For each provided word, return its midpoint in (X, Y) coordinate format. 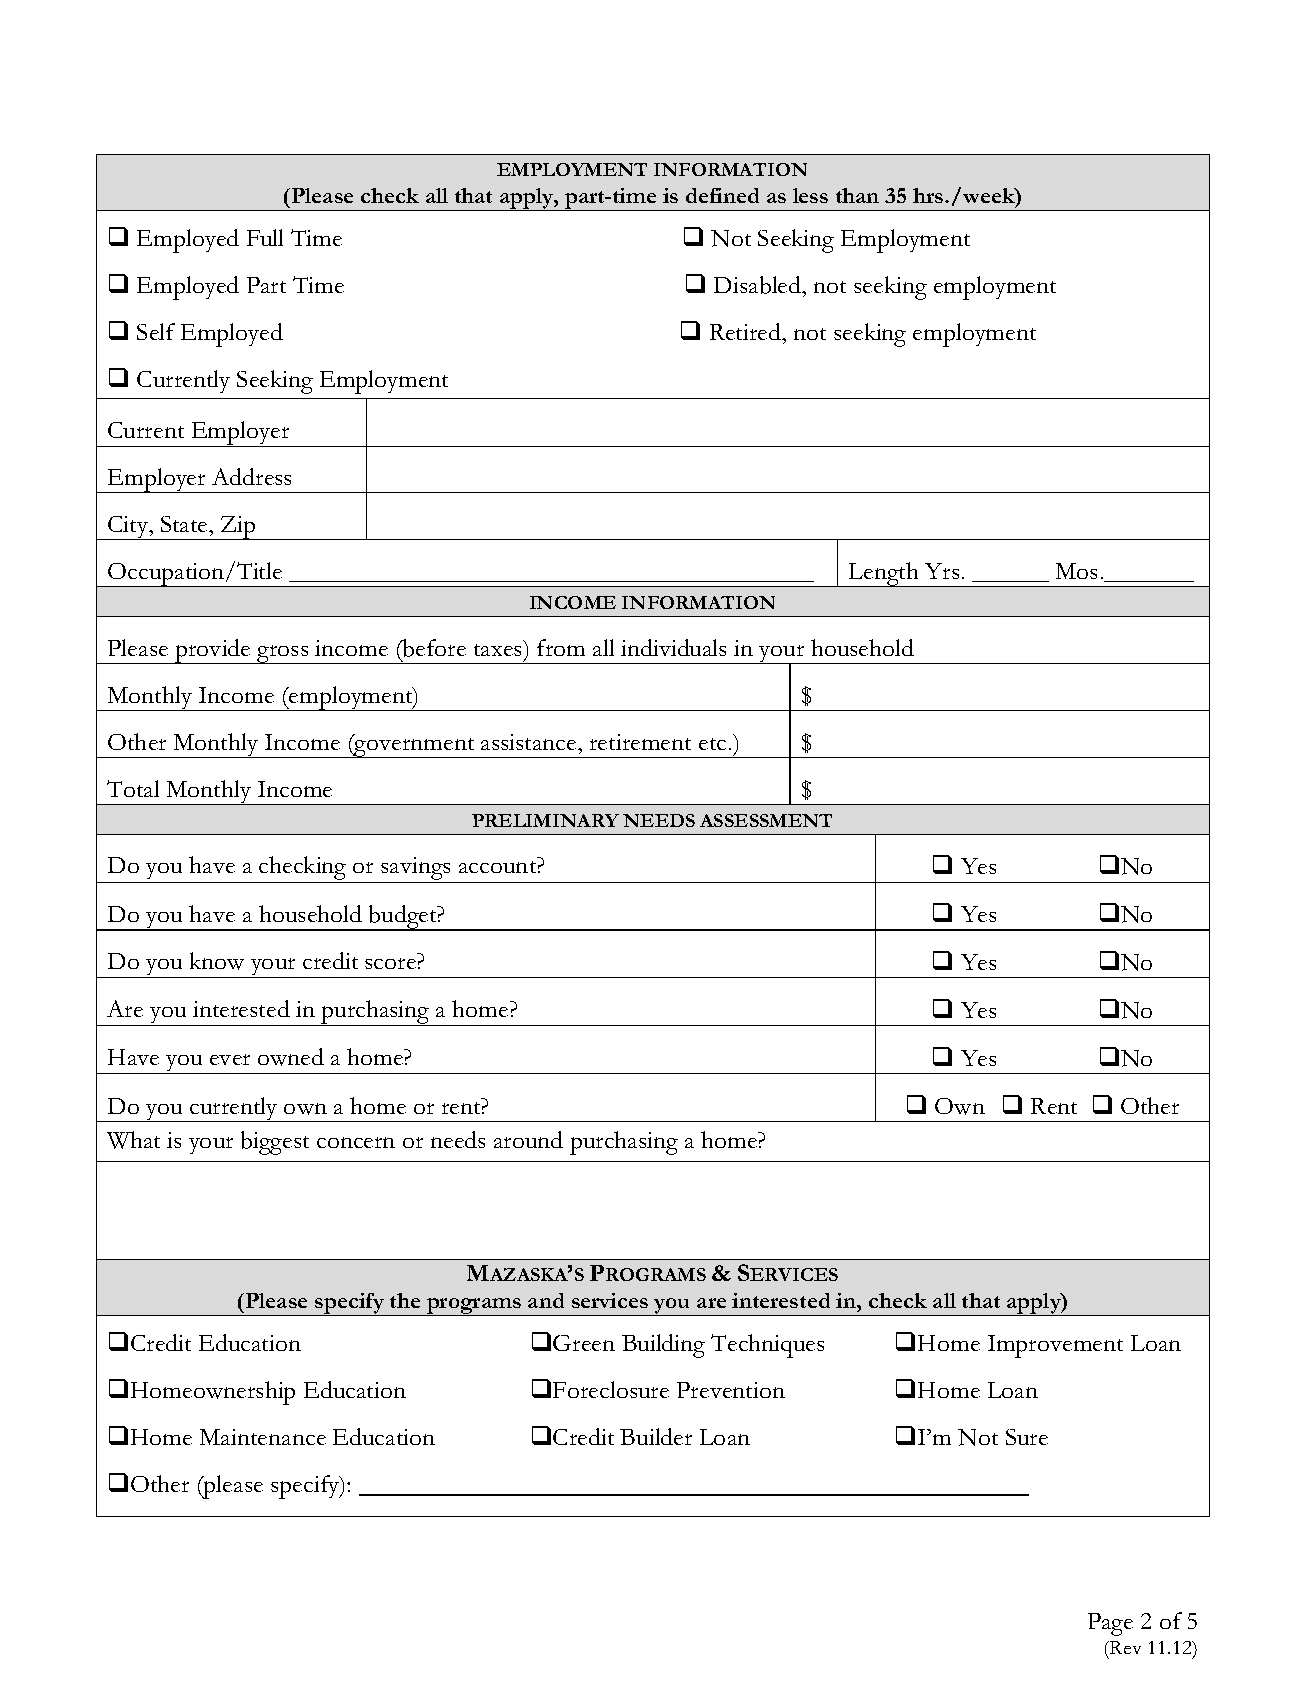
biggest (275, 1143)
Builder (656, 1436)
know (217, 961)
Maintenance (263, 1437)
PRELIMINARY (545, 820)
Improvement (1055, 1346)
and (546, 1300)
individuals (673, 647)
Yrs (942, 571)
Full (265, 237)
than (857, 195)
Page (1110, 1624)
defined (722, 195)
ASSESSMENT (766, 820)
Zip (238, 528)
